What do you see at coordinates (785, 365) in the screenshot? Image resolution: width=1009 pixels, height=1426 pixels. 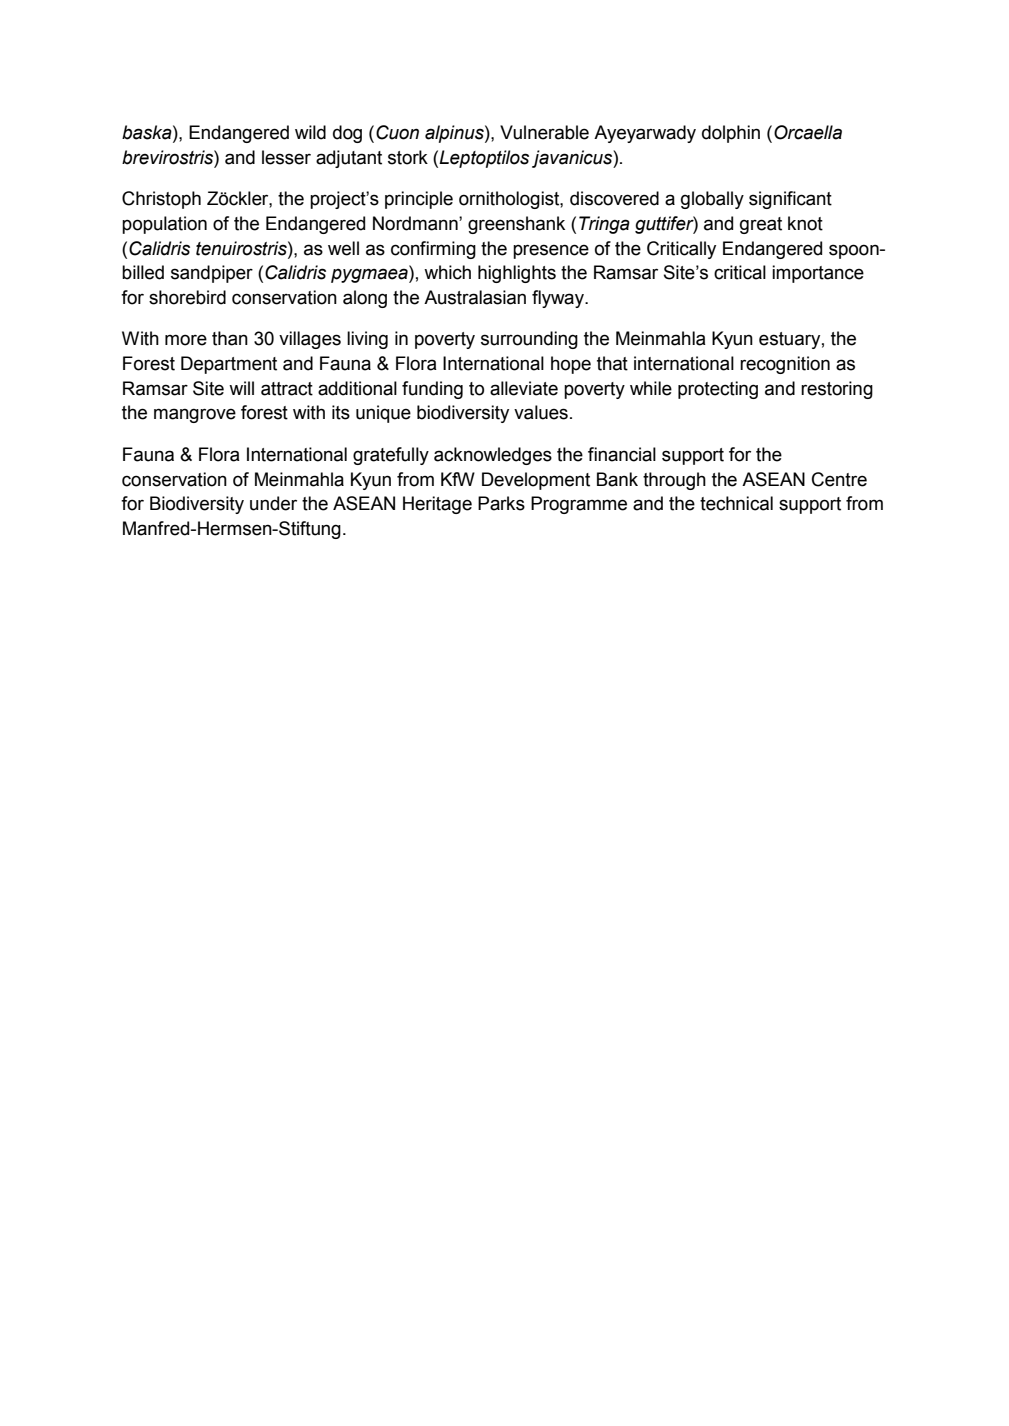 I see `recognition` at bounding box center [785, 365].
